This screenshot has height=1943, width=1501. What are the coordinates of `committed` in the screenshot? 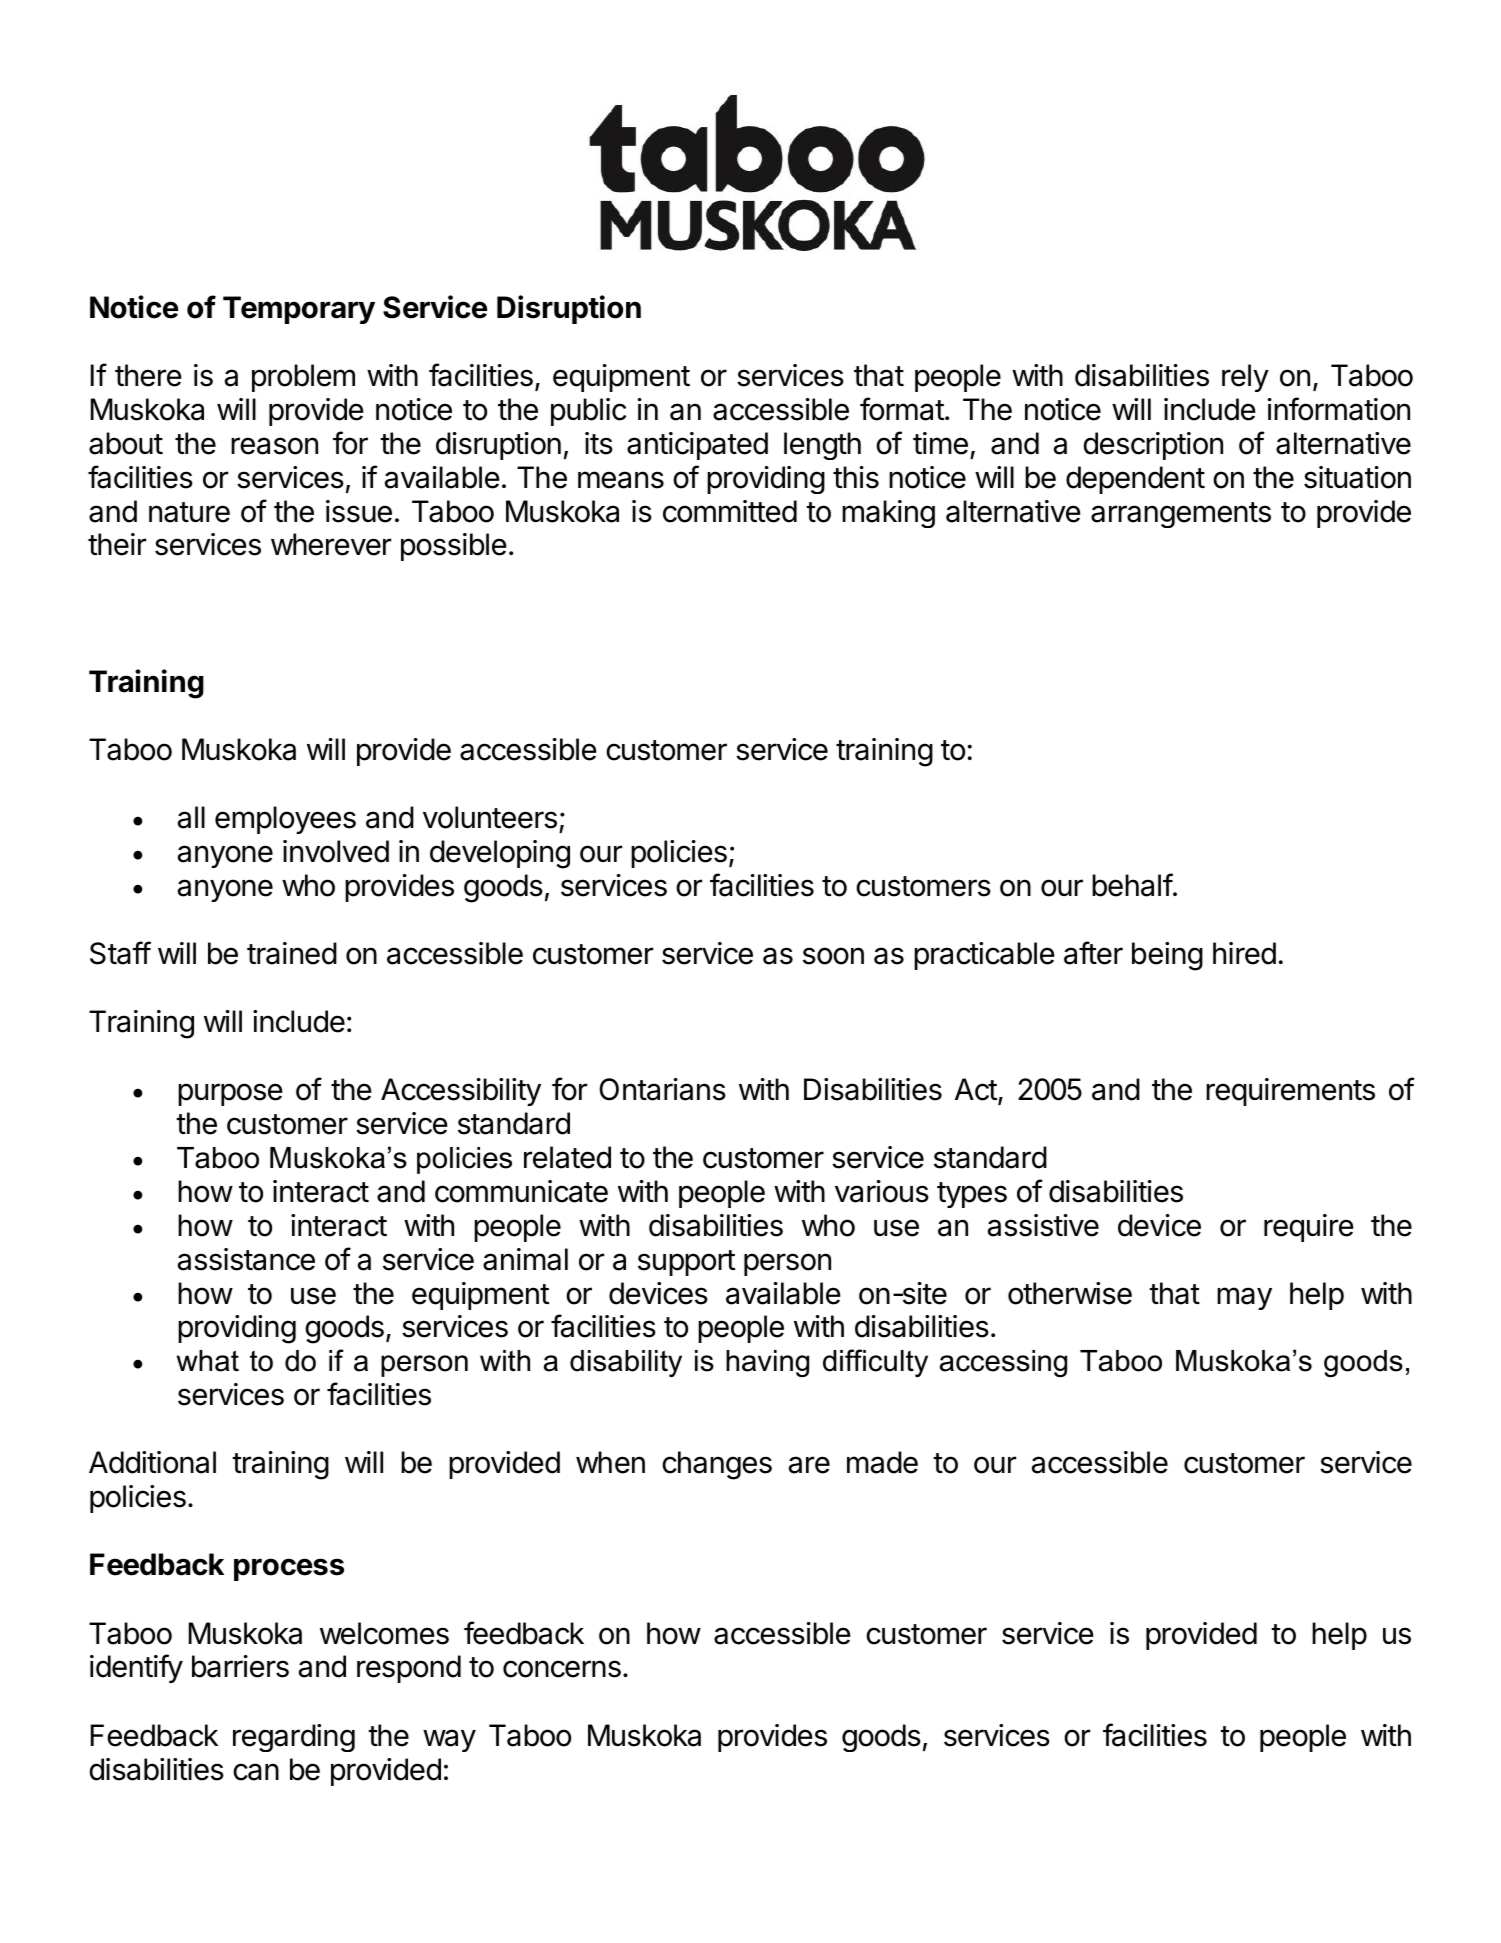 It's located at (730, 511).
